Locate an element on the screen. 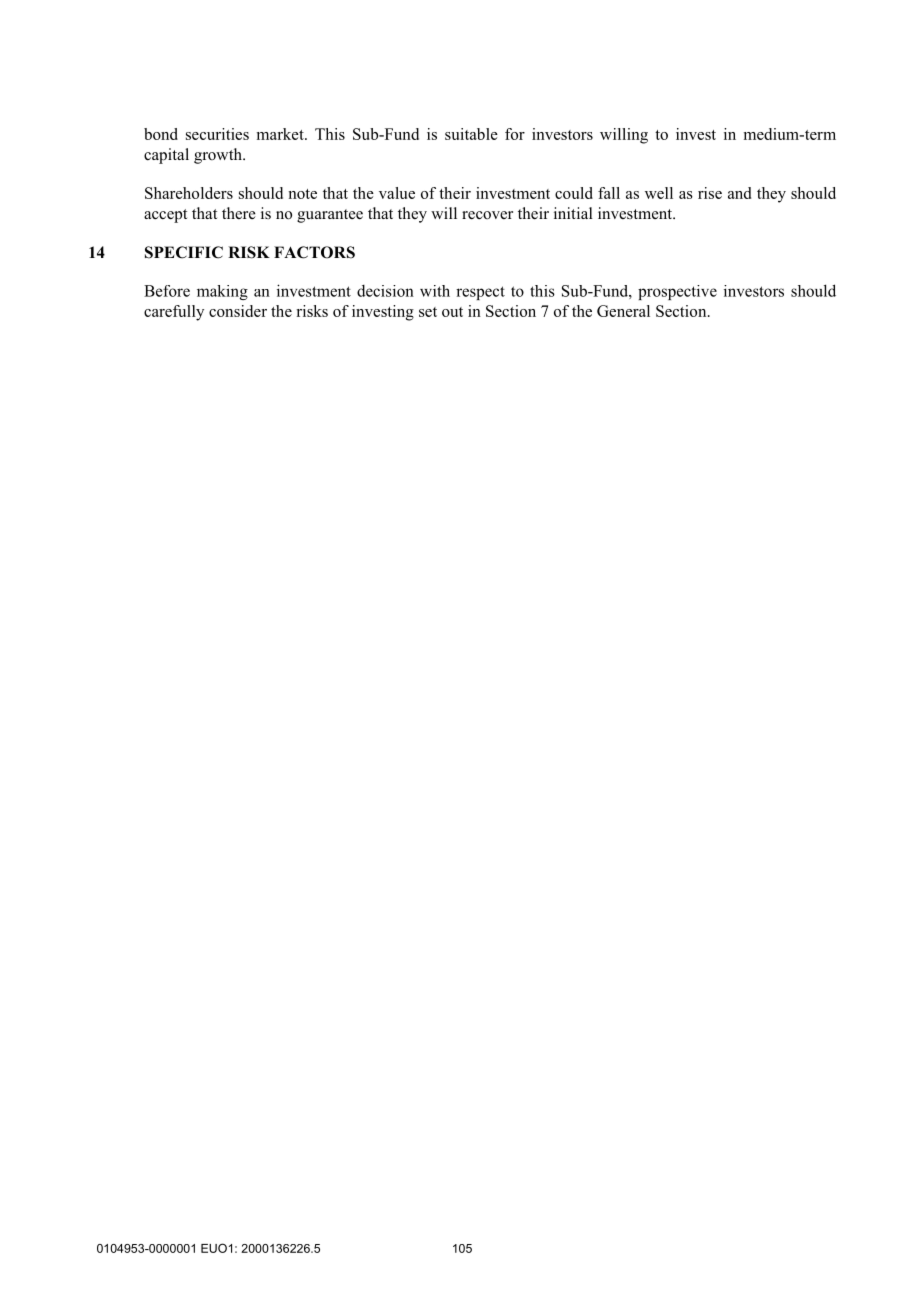 Image resolution: width=924 pixels, height=1308 pixels. securities is located at coordinates (217, 134).
